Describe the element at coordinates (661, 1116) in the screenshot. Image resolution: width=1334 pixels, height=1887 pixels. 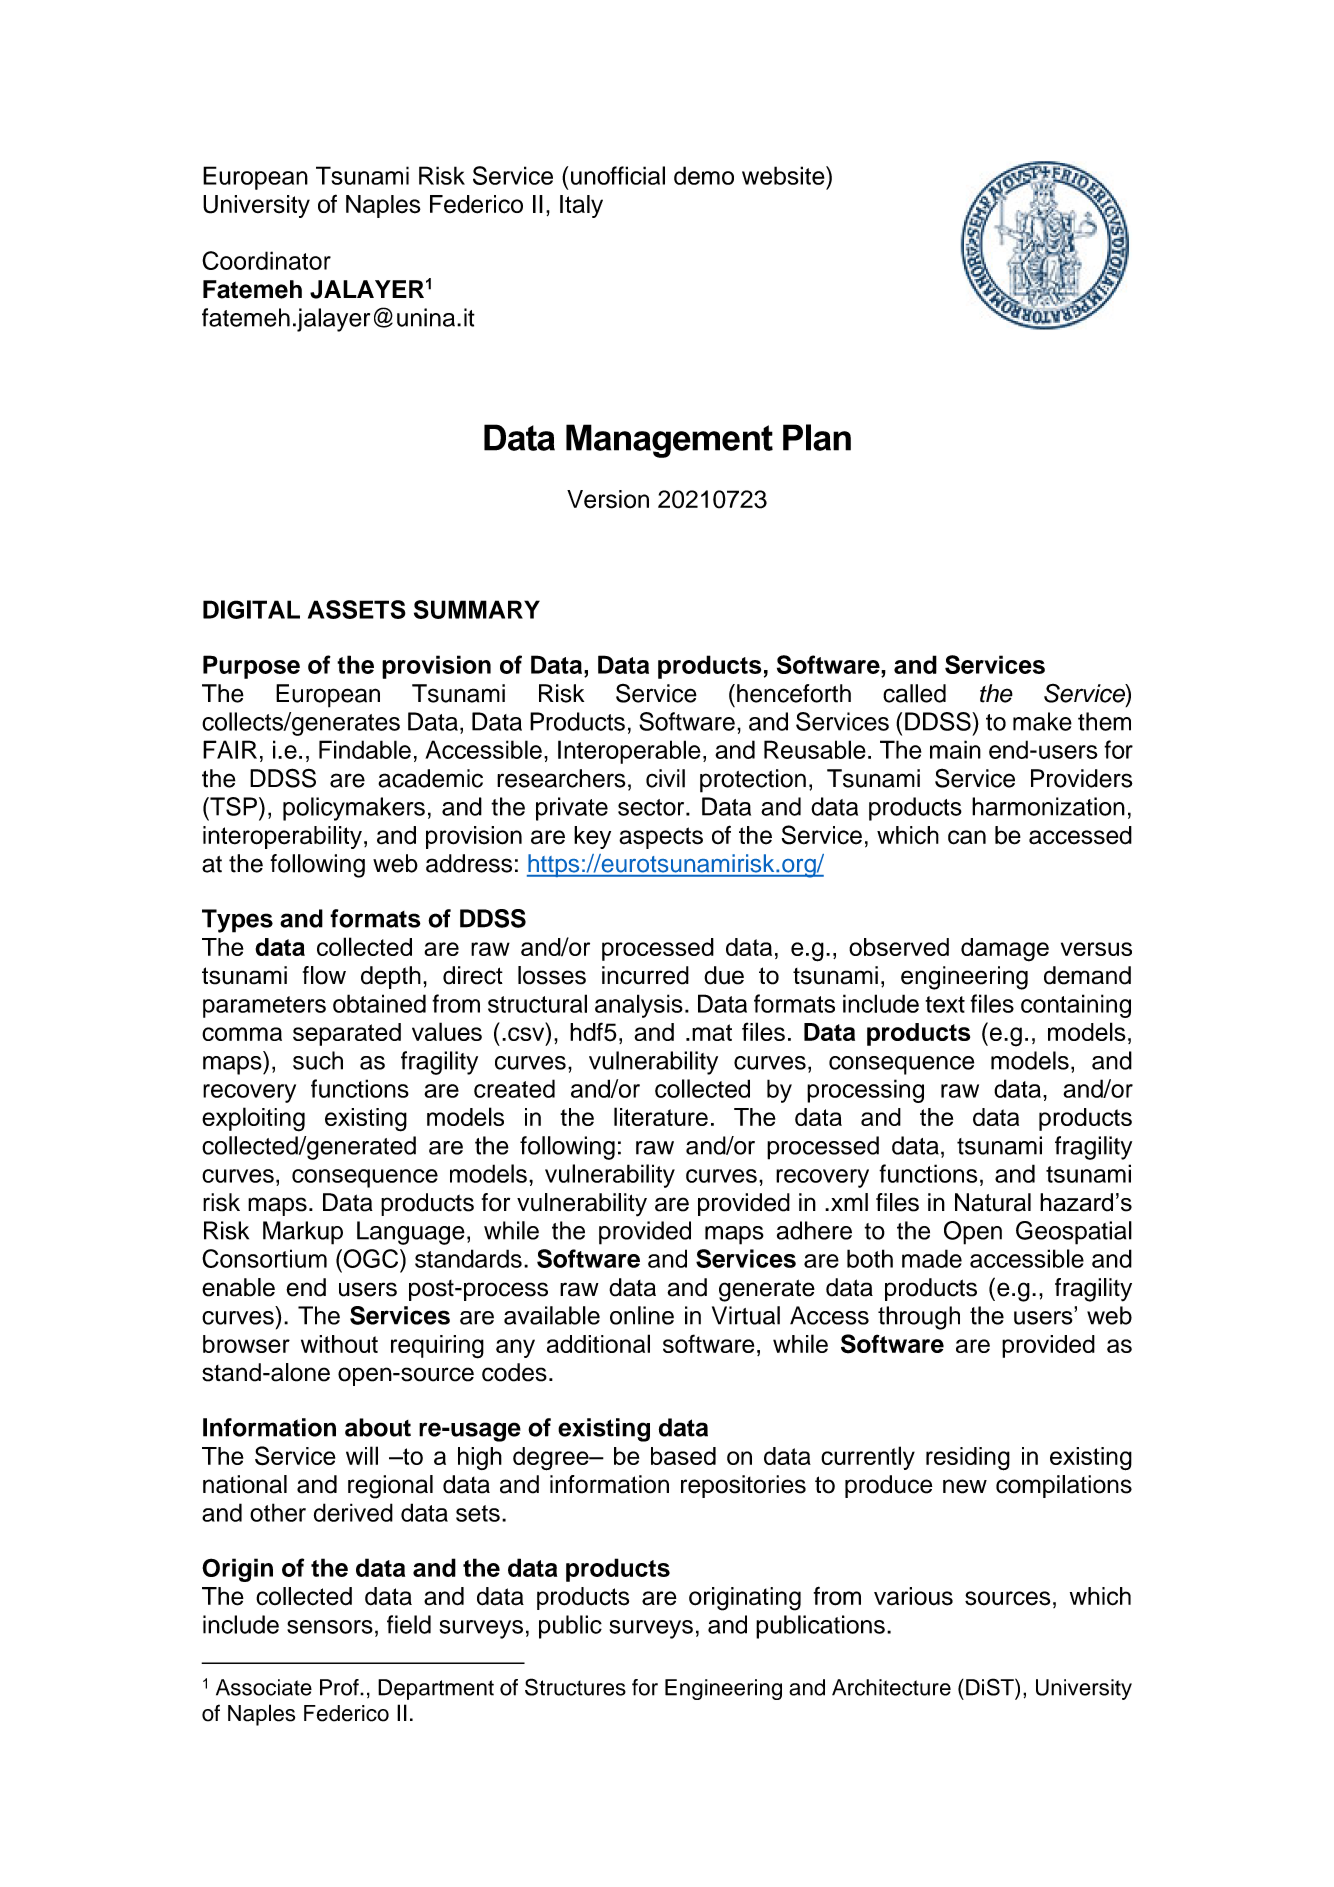
I see `literature` at that location.
